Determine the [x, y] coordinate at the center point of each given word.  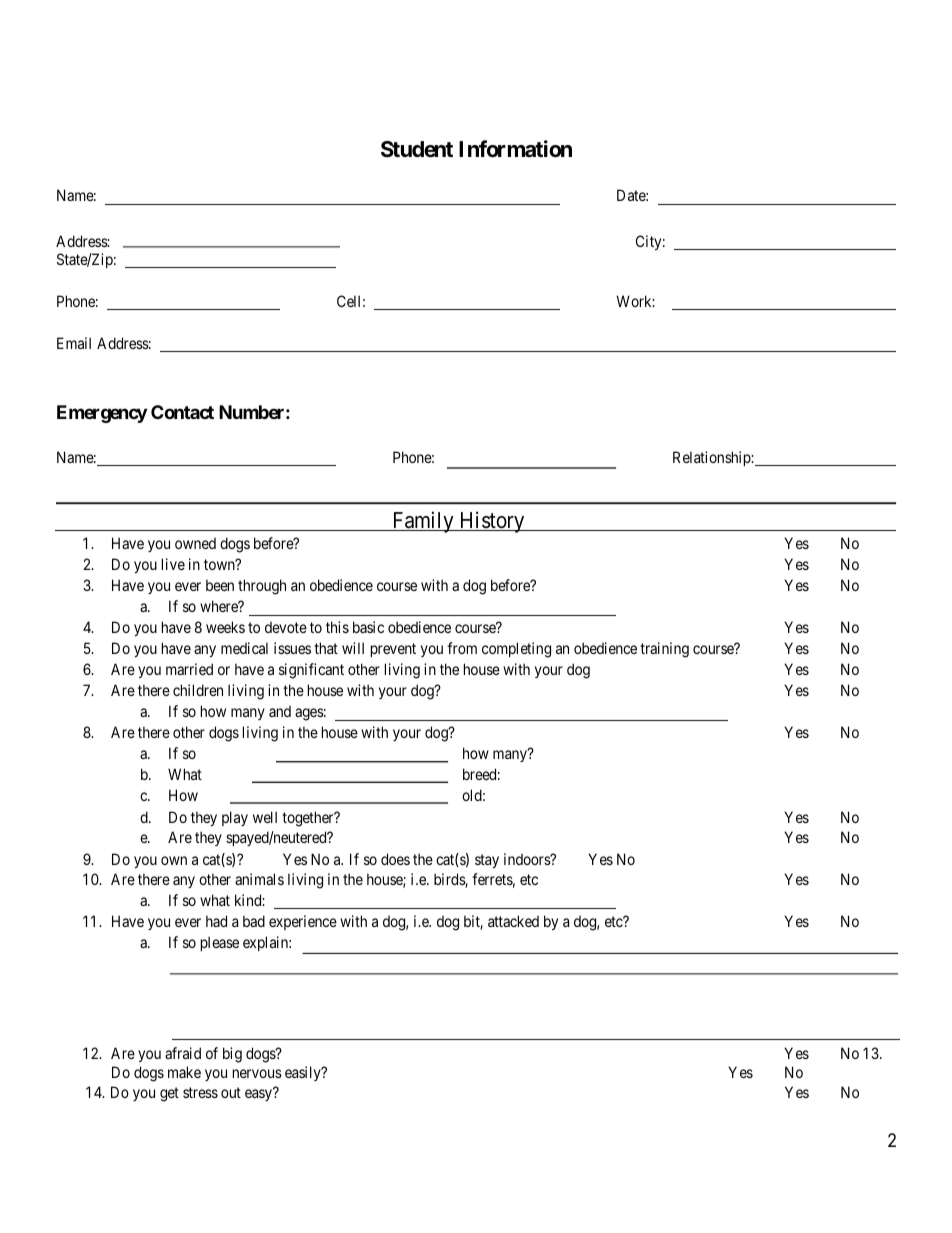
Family [423, 522]
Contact [182, 412]
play [235, 818]
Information [515, 149]
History [492, 522]
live [173, 564]
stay [487, 861]
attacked [513, 921]
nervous [257, 1073]
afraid [183, 1053]
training [664, 650]
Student [417, 149]
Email [74, 343]
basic [368, 627]
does [395, 859]
